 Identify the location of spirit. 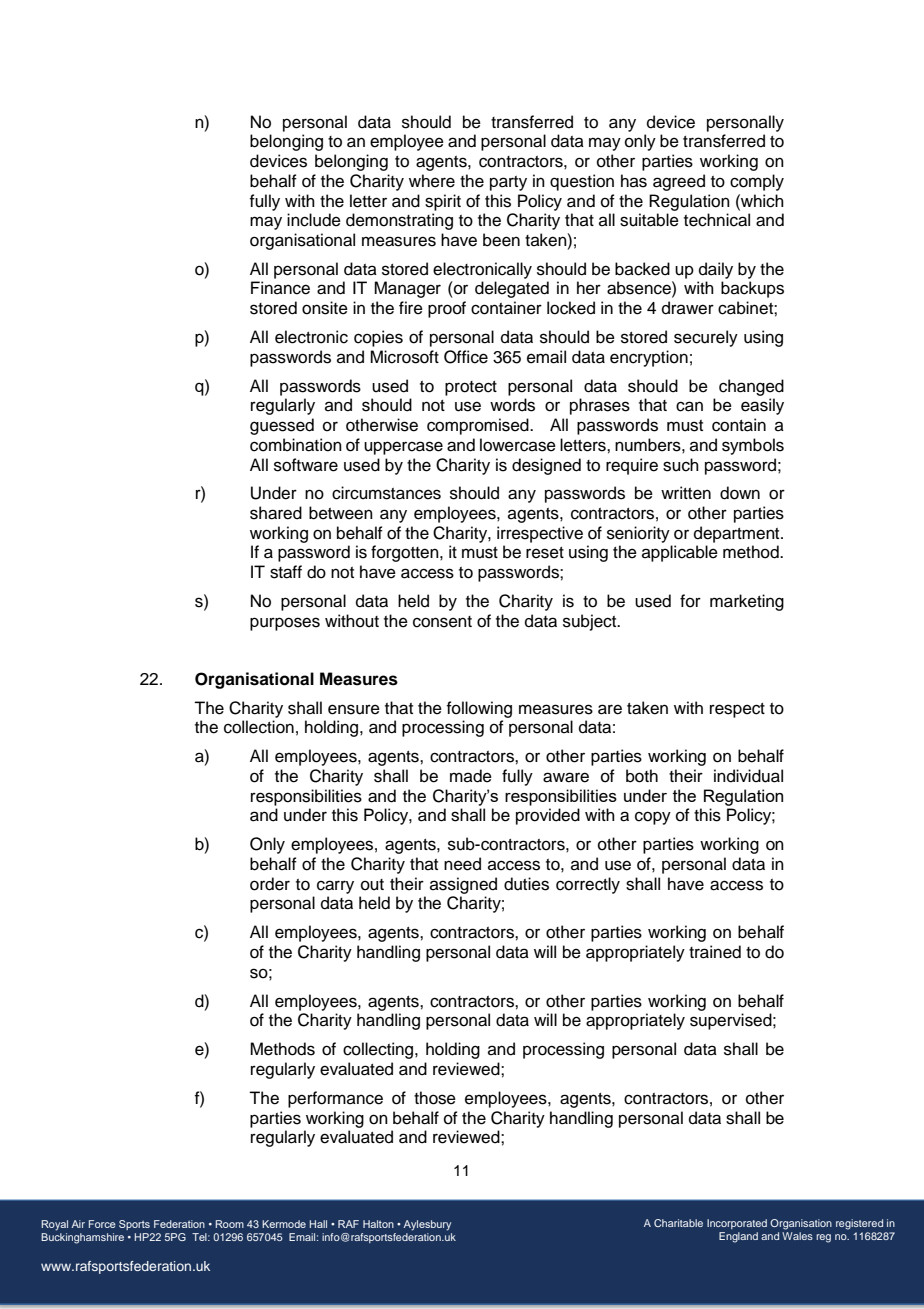
(443, 202).
